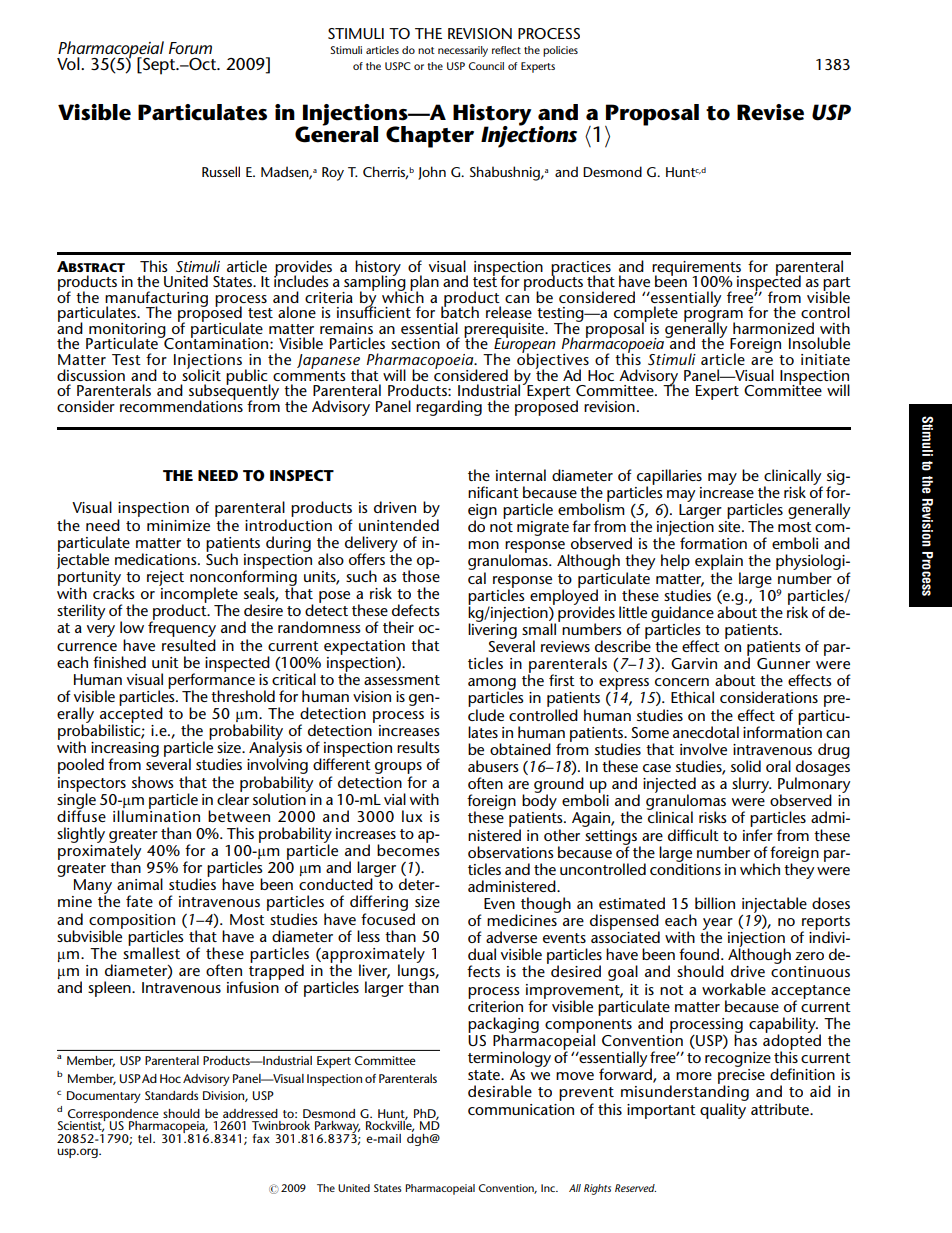 The height and width of the document is (1233, 952). What do you see at coordinates (398, 627) in the document?
I see `their` at bounding box center [398, 627].
